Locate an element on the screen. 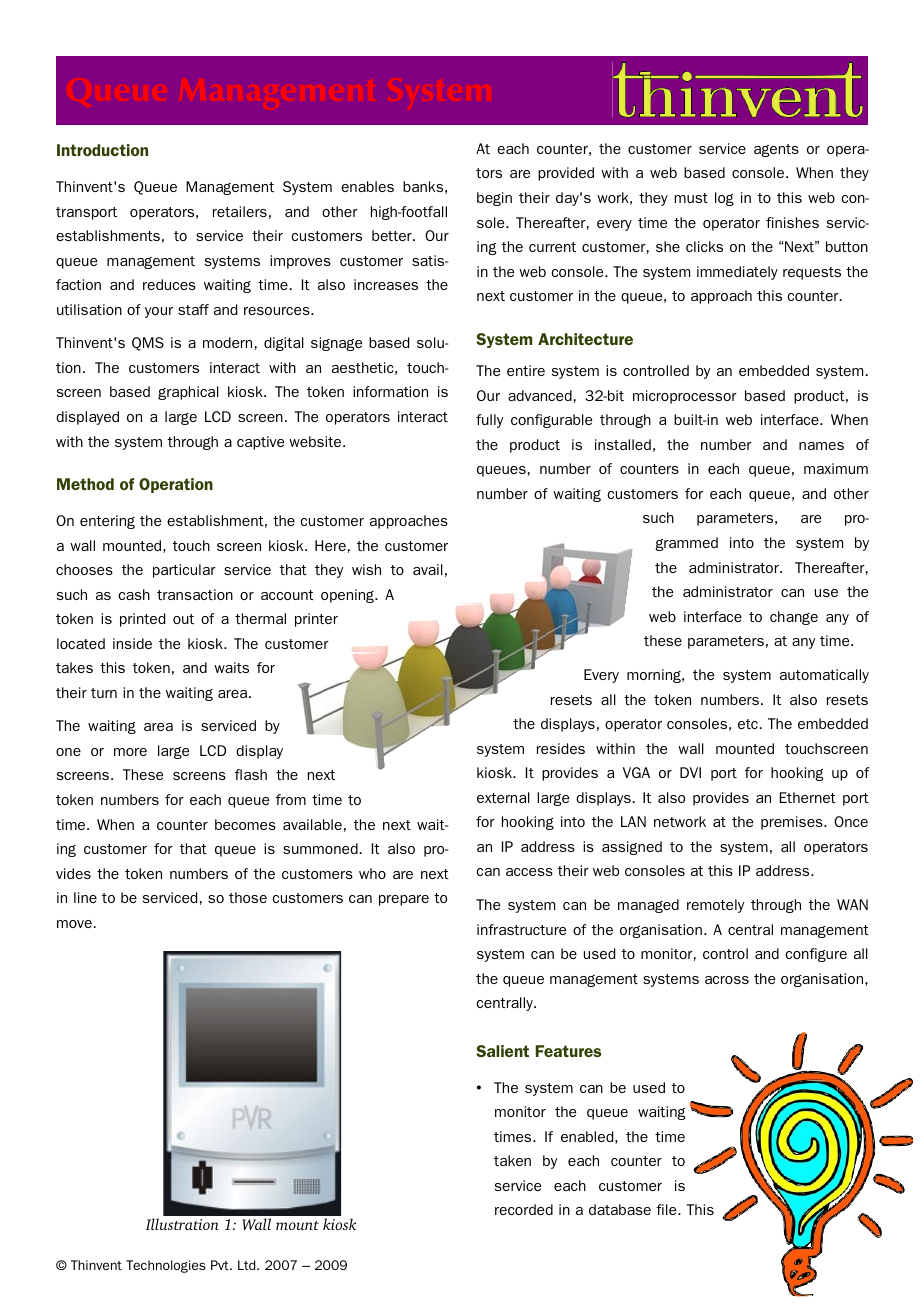 The height and width of the screenshot is (1308, 924). wish is located at coordinates (366, 569).
